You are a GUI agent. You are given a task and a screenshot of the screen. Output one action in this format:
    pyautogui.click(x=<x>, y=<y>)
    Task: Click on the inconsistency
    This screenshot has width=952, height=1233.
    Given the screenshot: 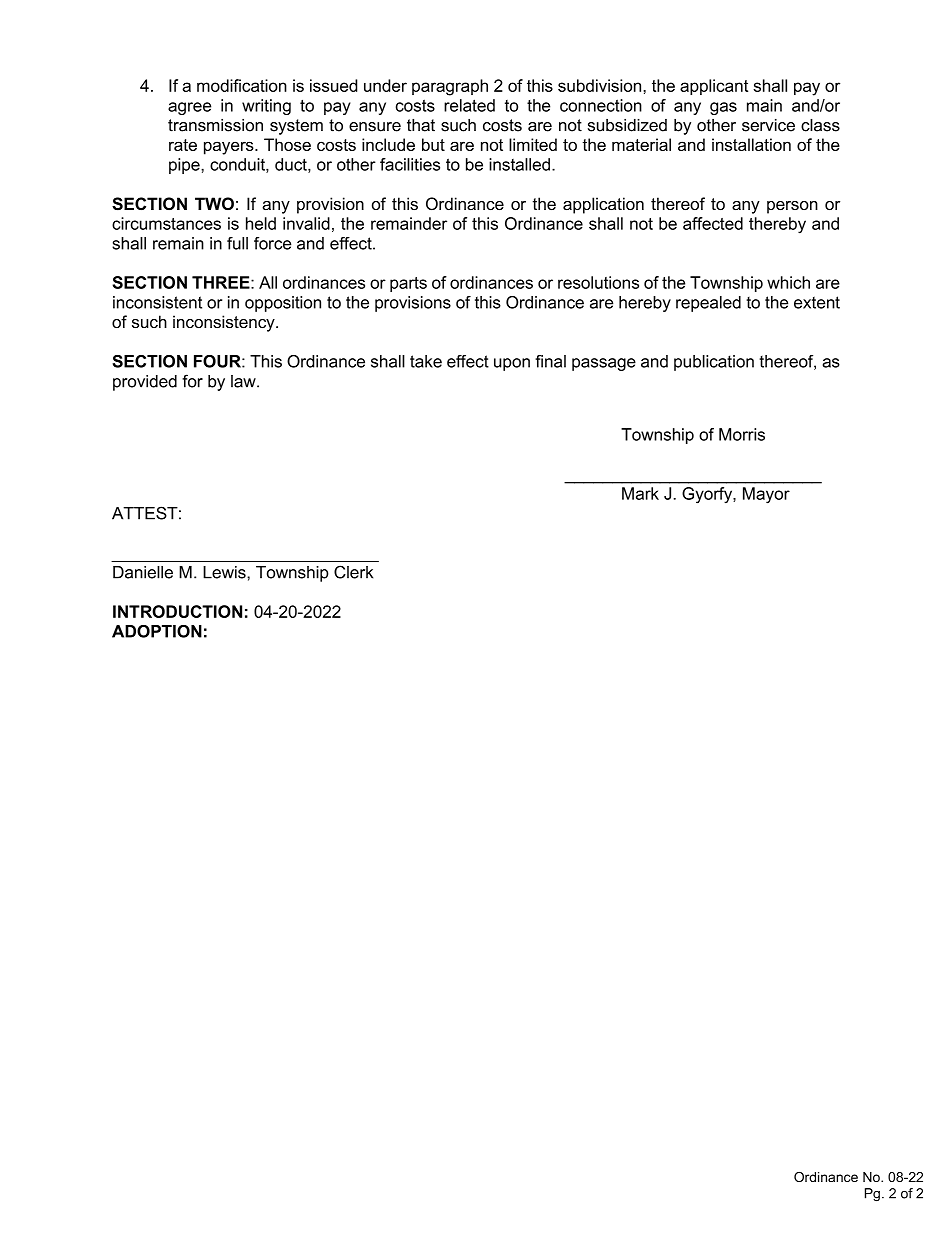 What is the action you would take?
    pyautogui.click(x=225, y=323)
